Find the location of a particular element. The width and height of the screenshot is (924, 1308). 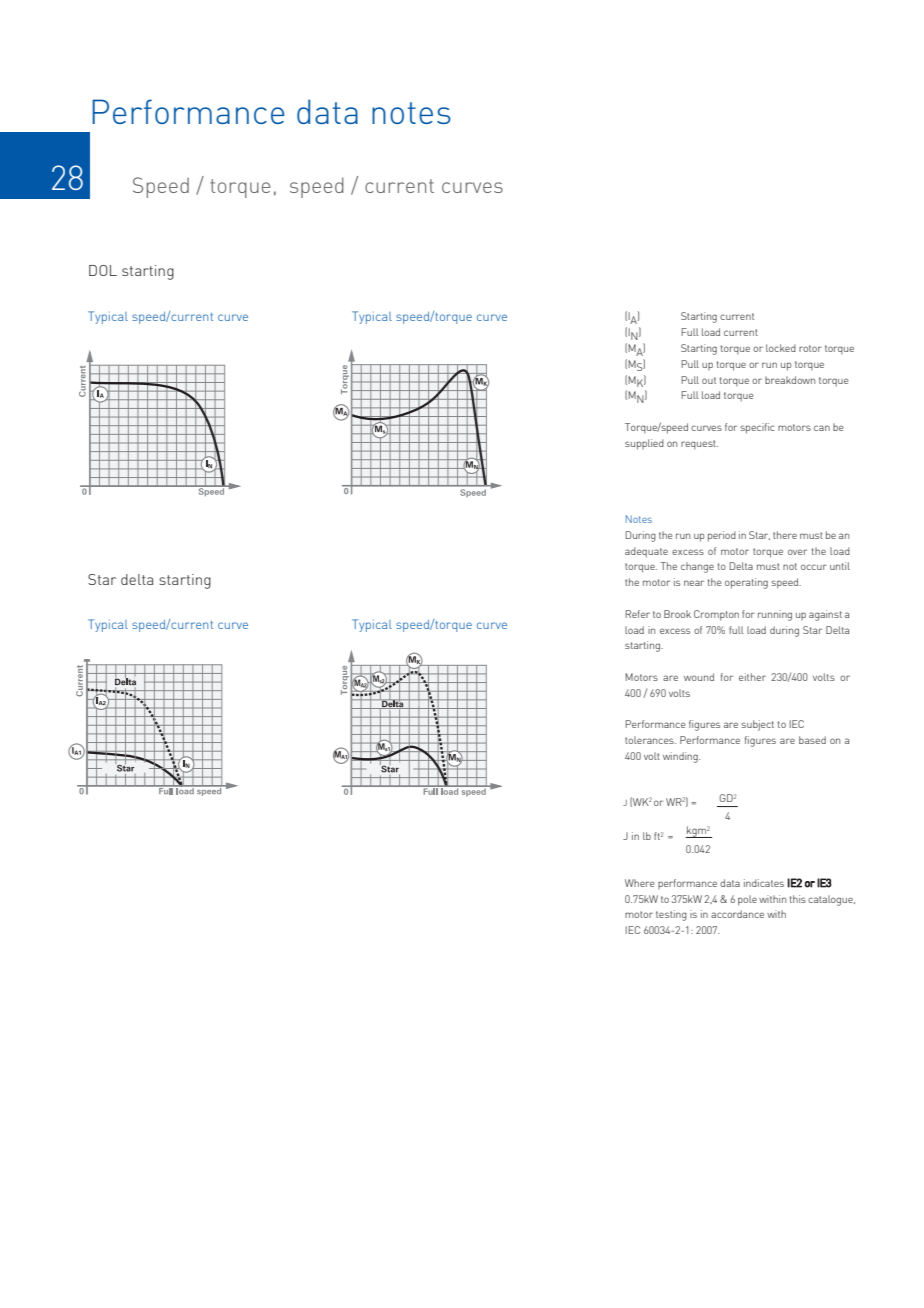

Where is located at coordinates (640, 883).
